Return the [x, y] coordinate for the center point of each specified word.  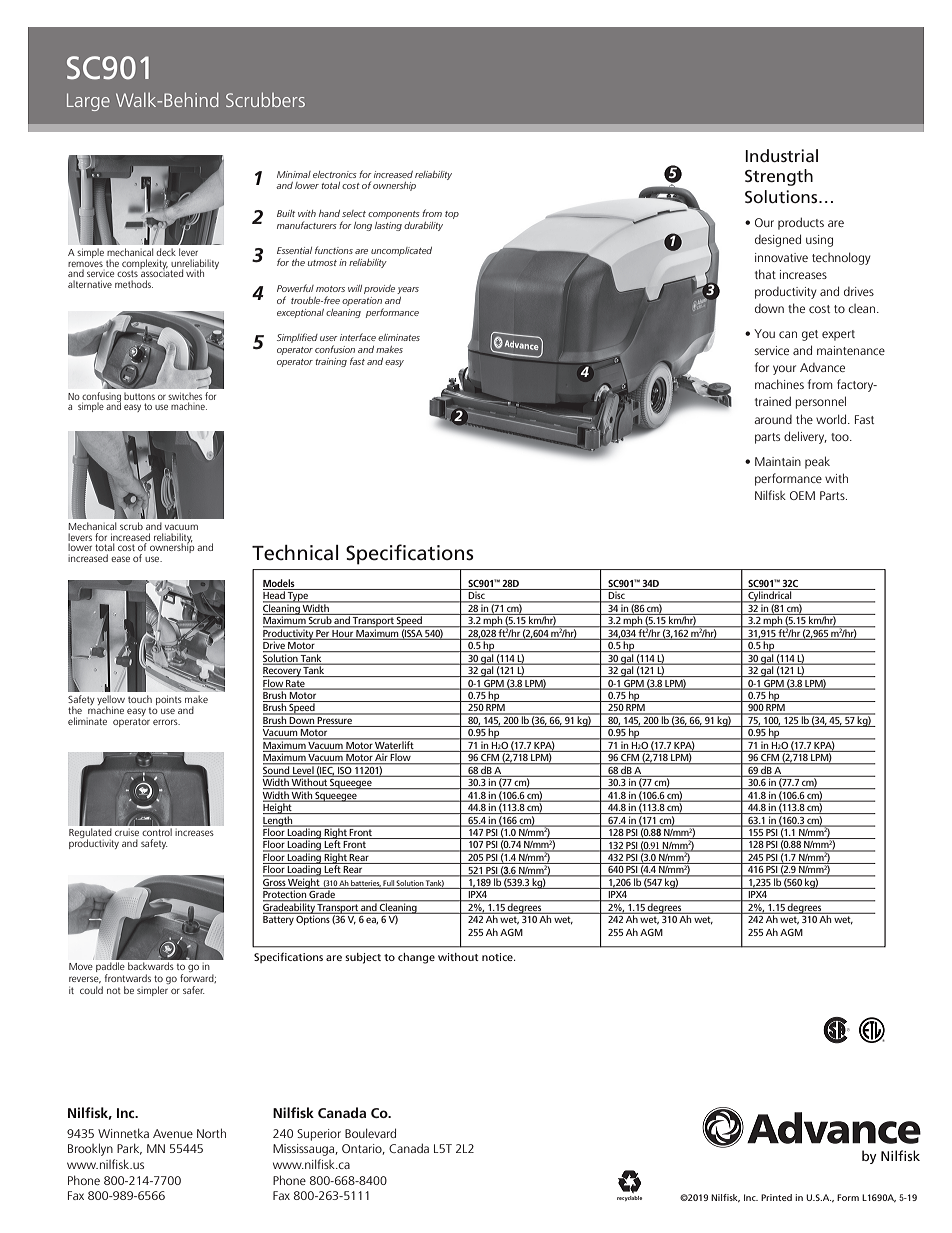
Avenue [173, 1133]
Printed [776, 1197]
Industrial [781, 155]
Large [88, 102]
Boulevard [370, 1133]
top [452, 215]
